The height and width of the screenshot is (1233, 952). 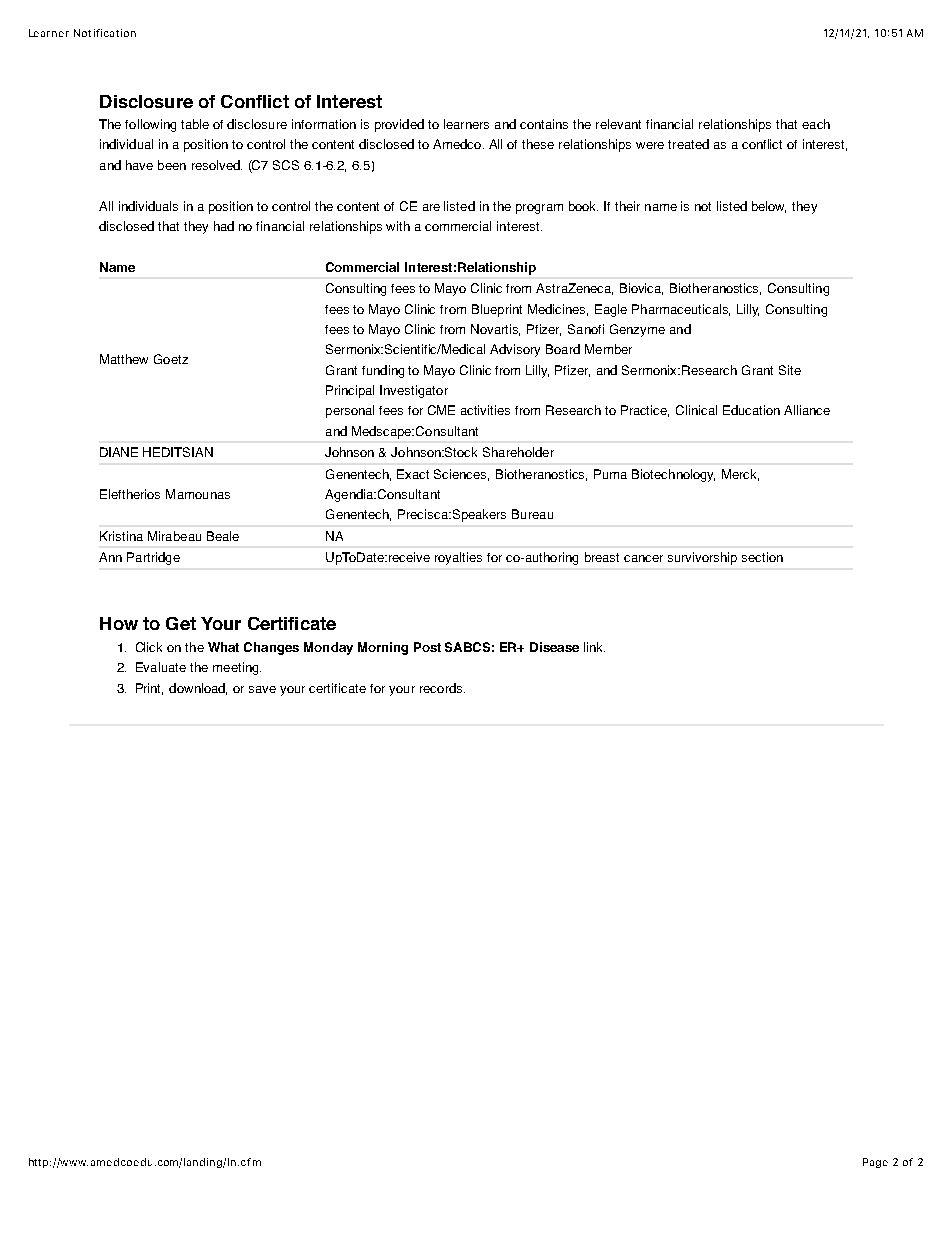 I want to click on save, so click(x=262, y=689).
